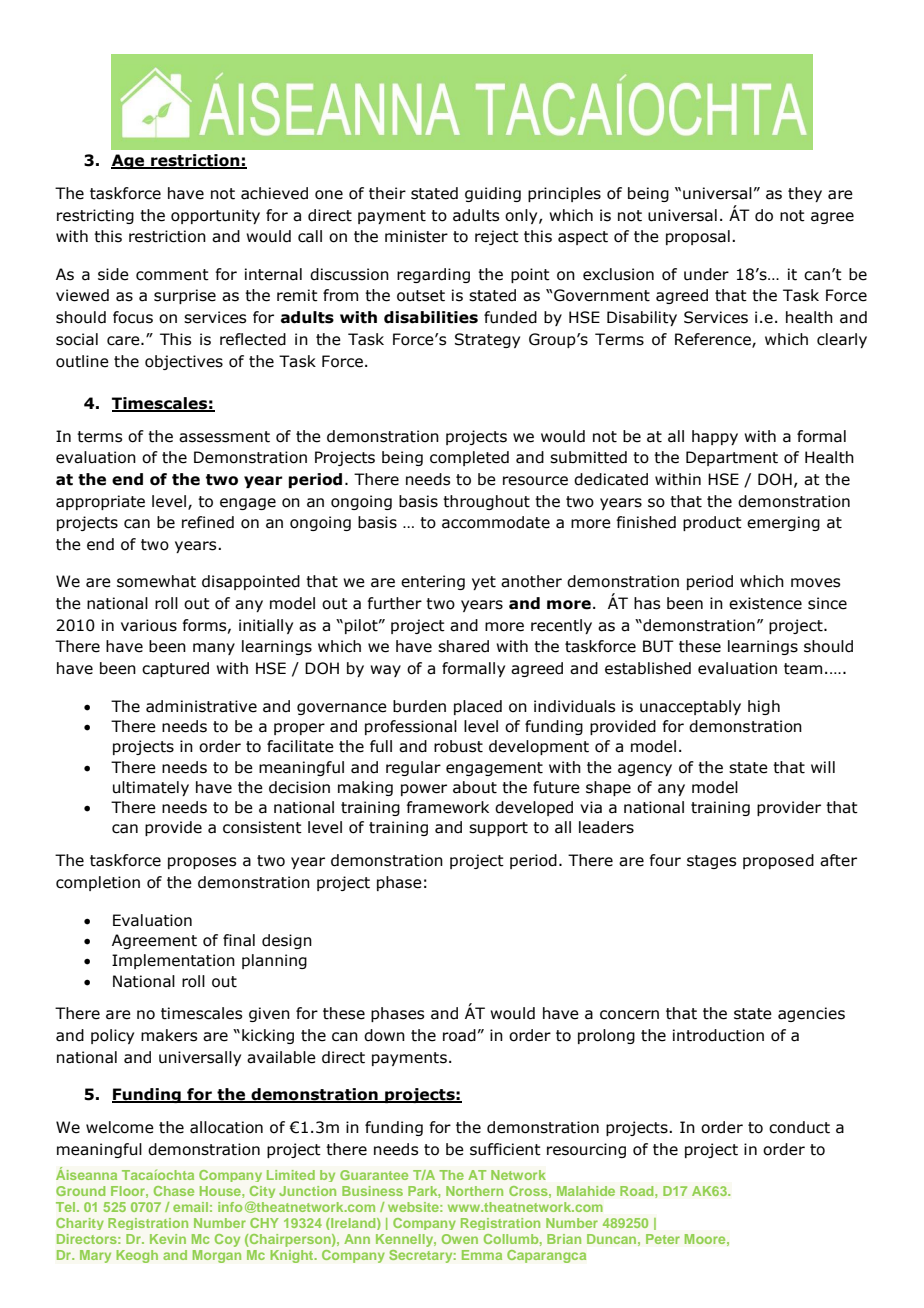 This screenshot has width=924, height=1308. Describe the element at coordinates (764, 707) in the screenshot. I see `high` at that location.
